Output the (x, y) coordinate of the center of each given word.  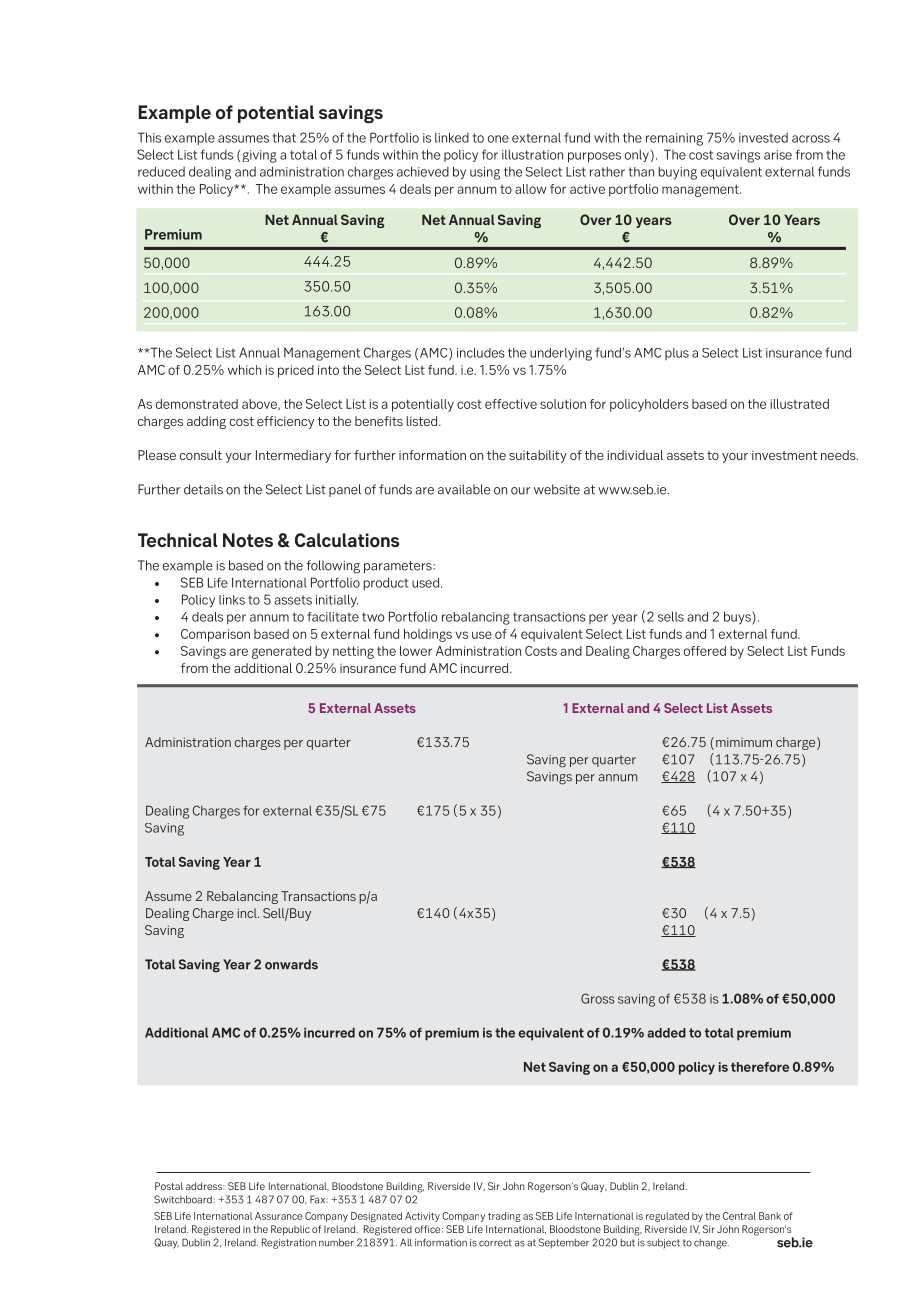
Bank (770, 1216)
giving (259, 156)
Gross (598, 998)
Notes (248, 540)
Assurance (278, 1216)
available (464, 489)
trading (504, 1217)
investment (784, 455)
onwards (291, 964)
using (485, 173)
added (666, 1033)
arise (778, 155)
